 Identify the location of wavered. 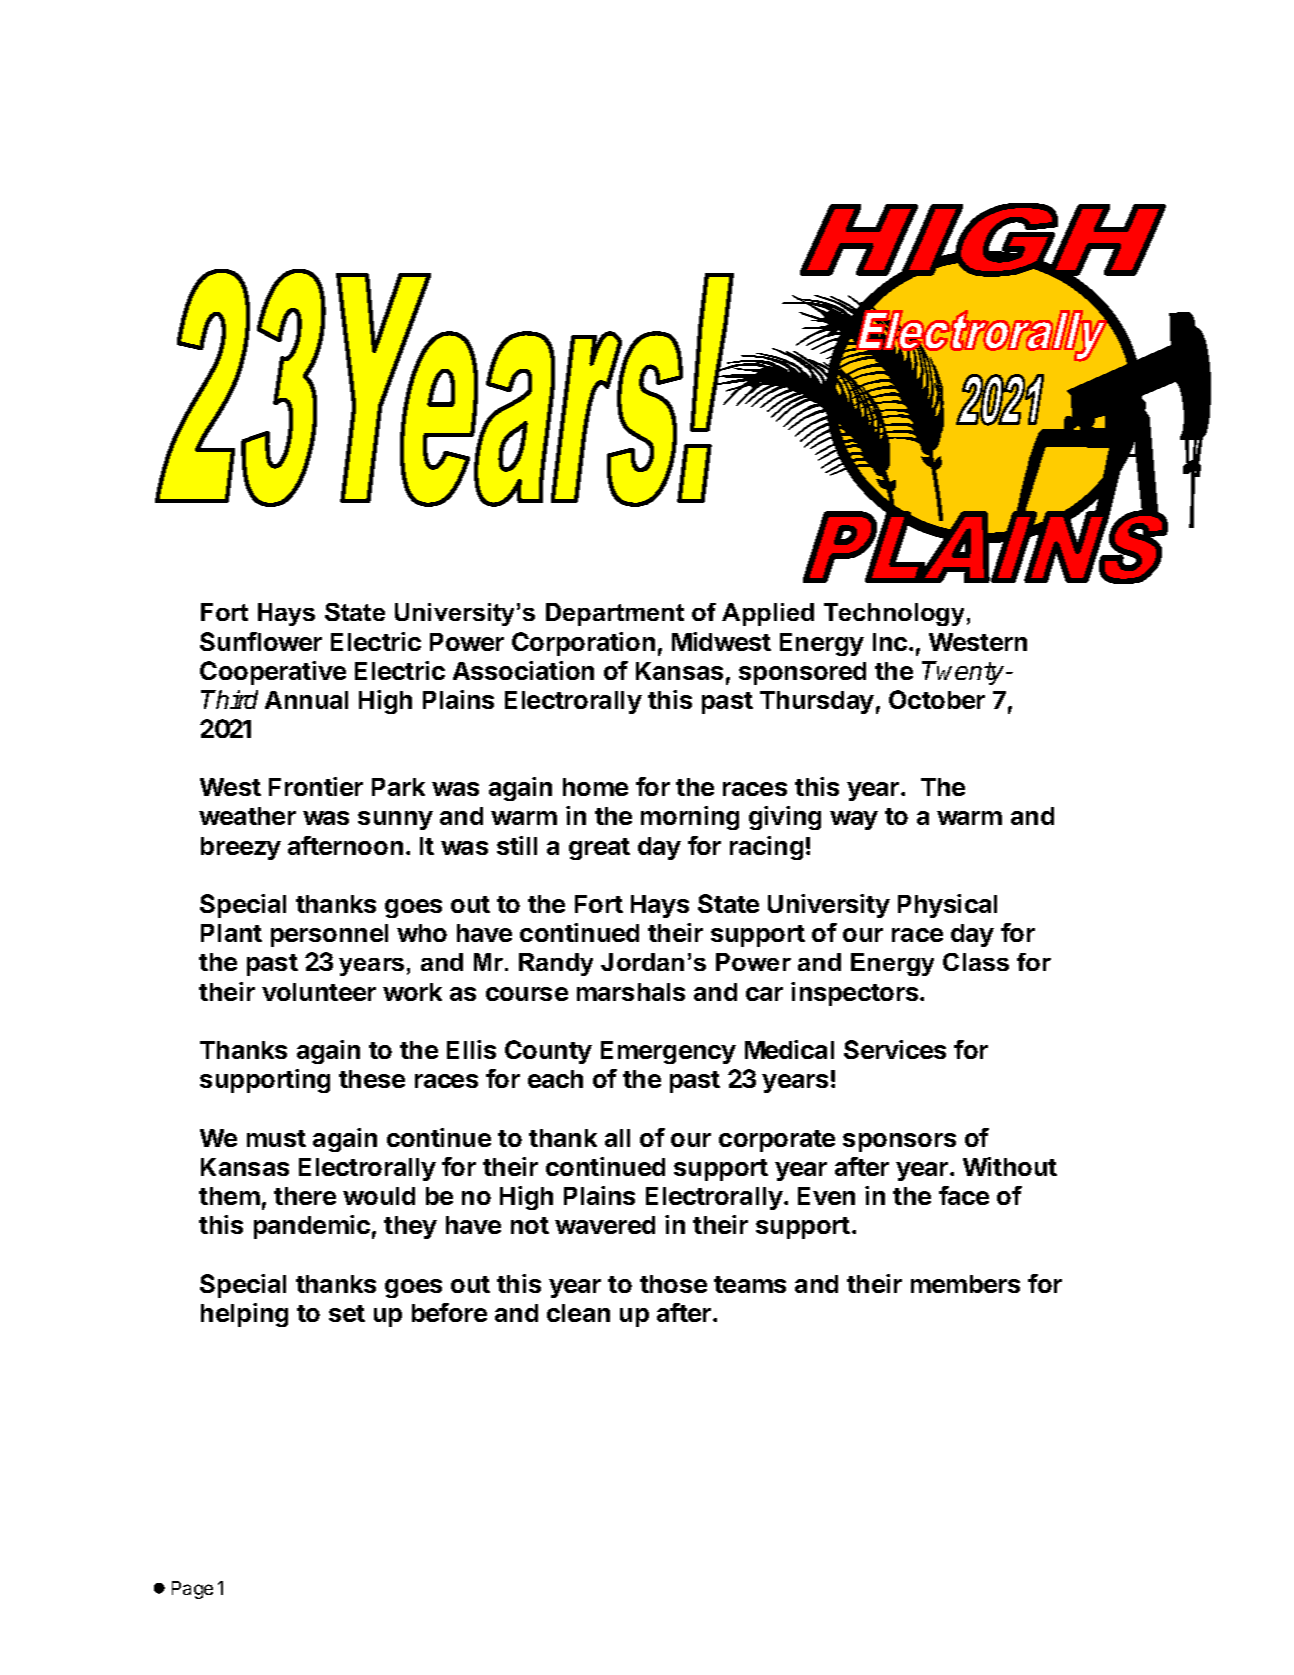
(605, 1225).
